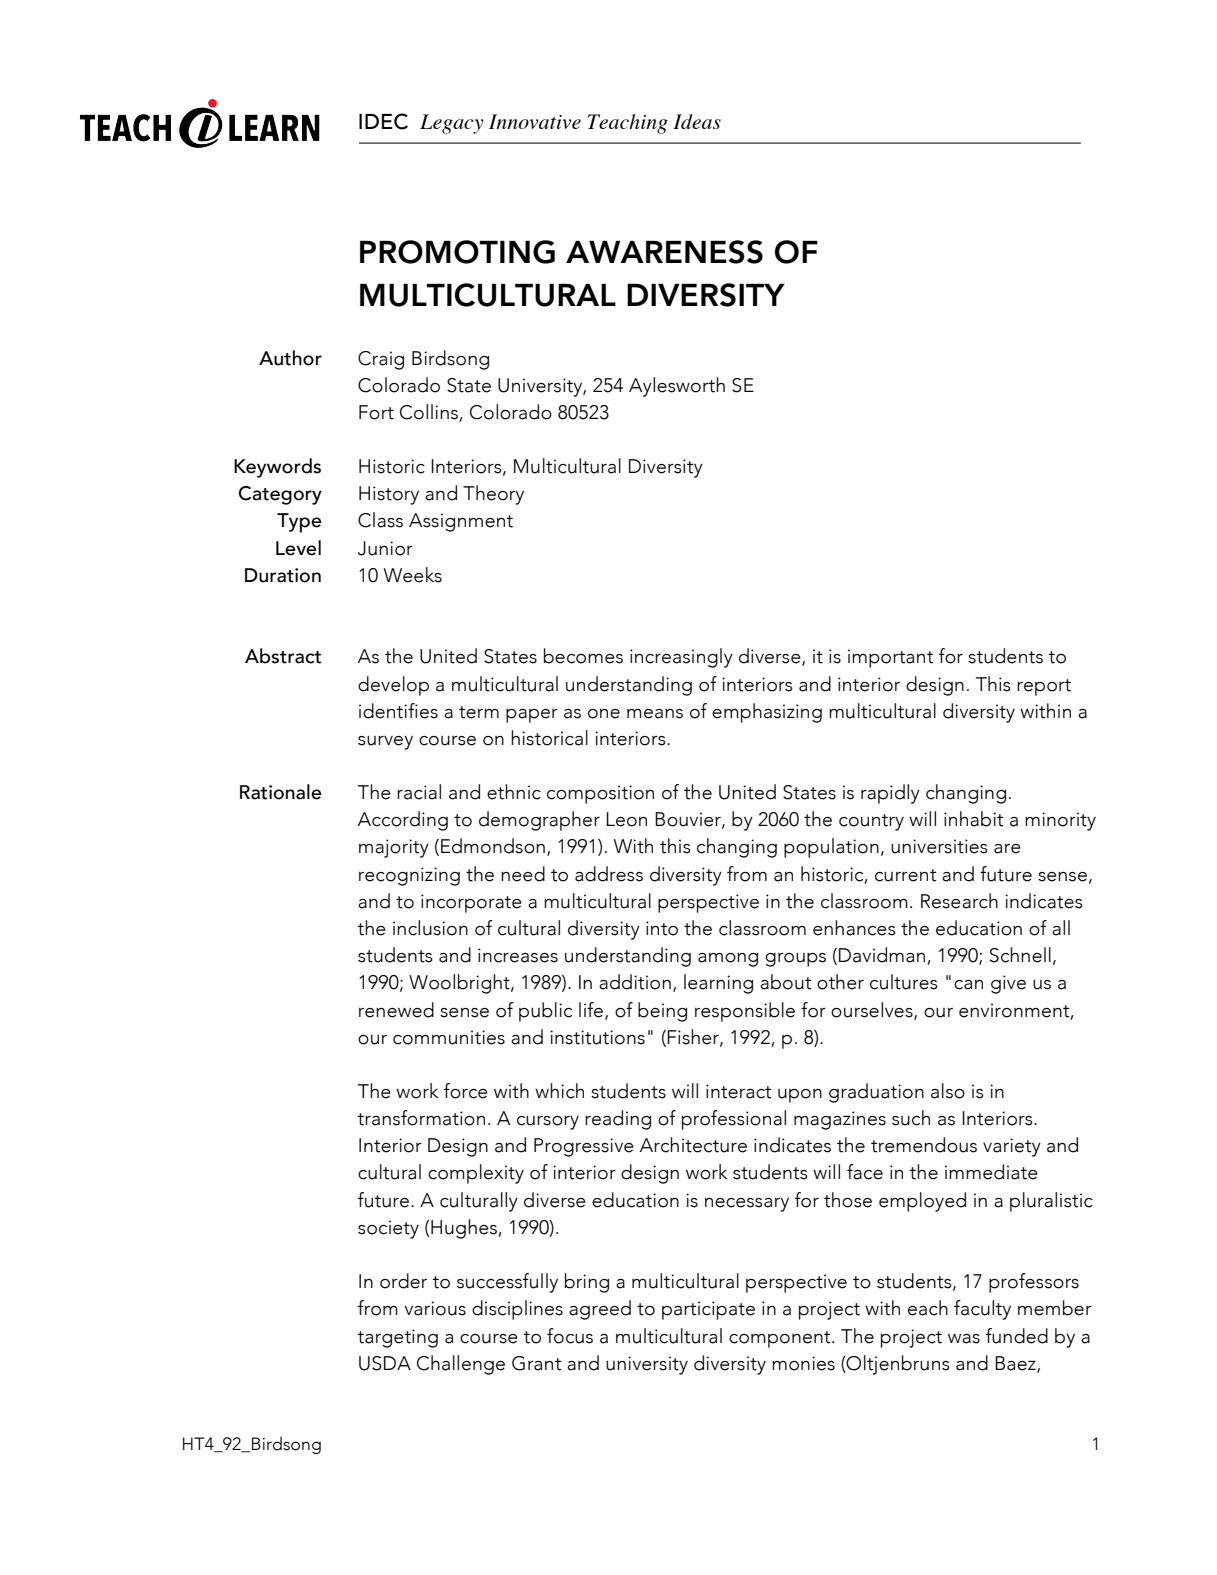  I want to click on AWARENESS, so click(664, 252).
